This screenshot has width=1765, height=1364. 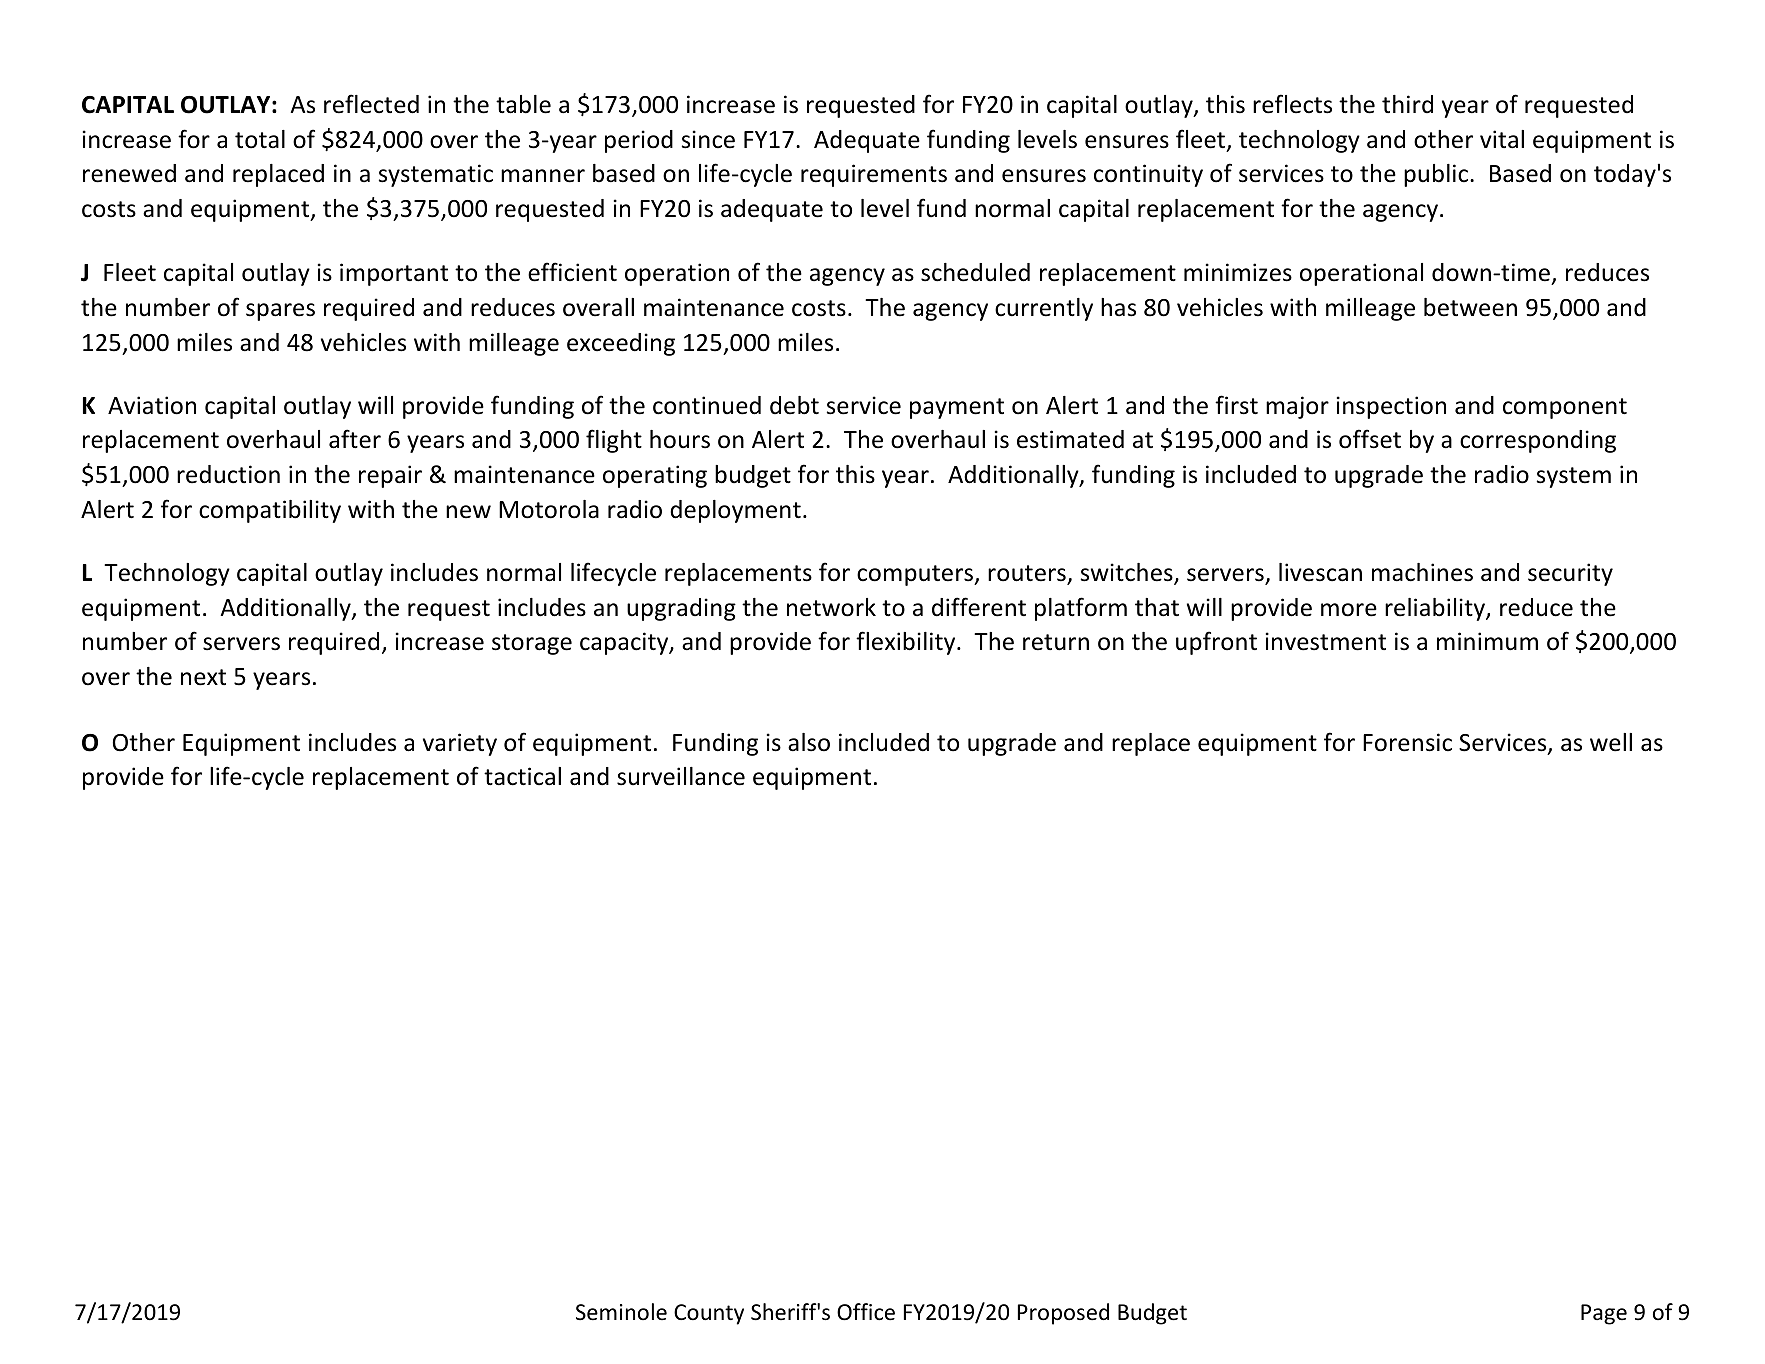 I want to click on compatibility, so click(x=270, y=511).
